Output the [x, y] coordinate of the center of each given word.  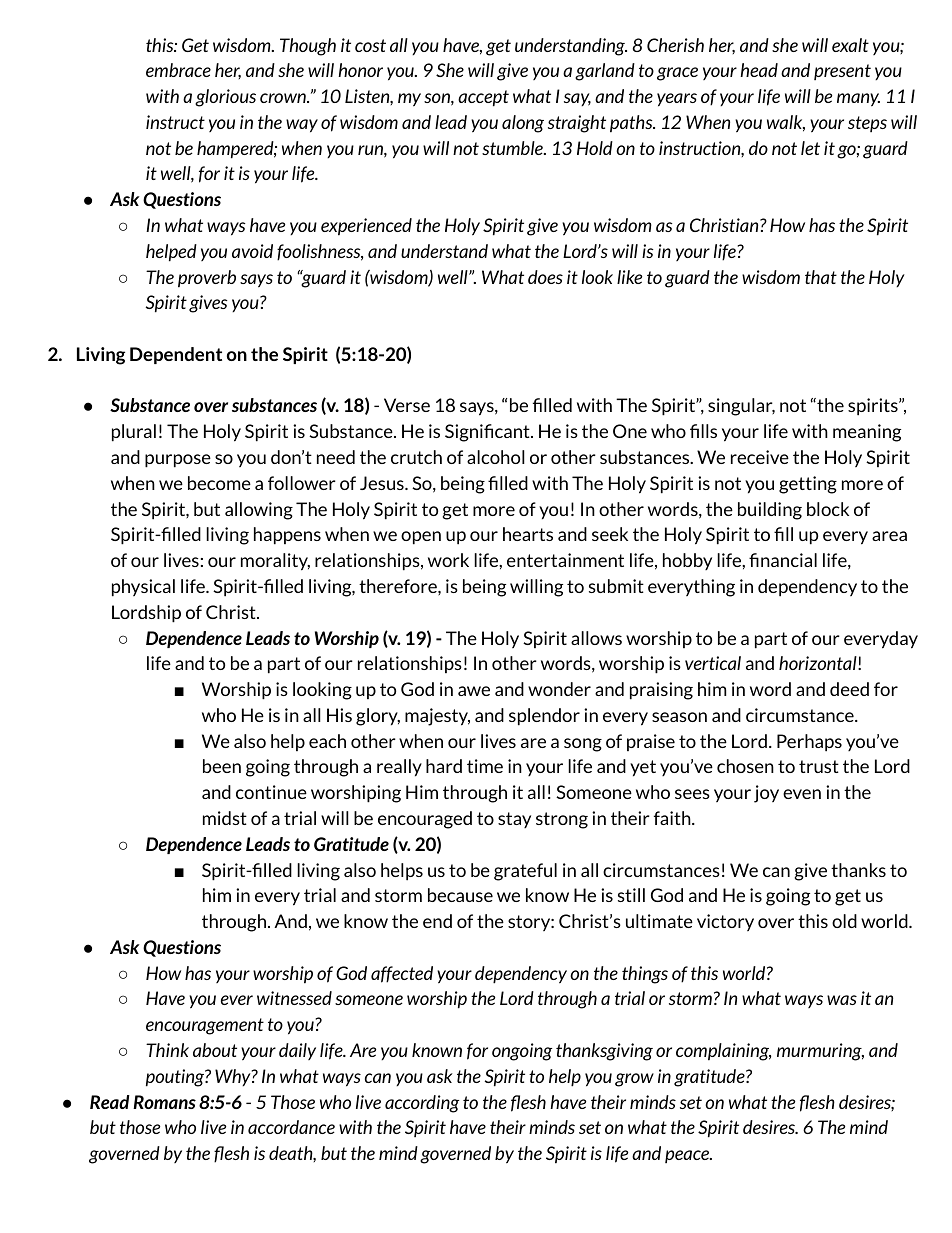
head [759, 70]
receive [760, 457]
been [222, 766]
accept [483, 98]
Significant [488, 433]
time [485, 766]
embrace [178, 70]
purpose [178, 461]
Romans [164, 1102]
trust [819, 766]
